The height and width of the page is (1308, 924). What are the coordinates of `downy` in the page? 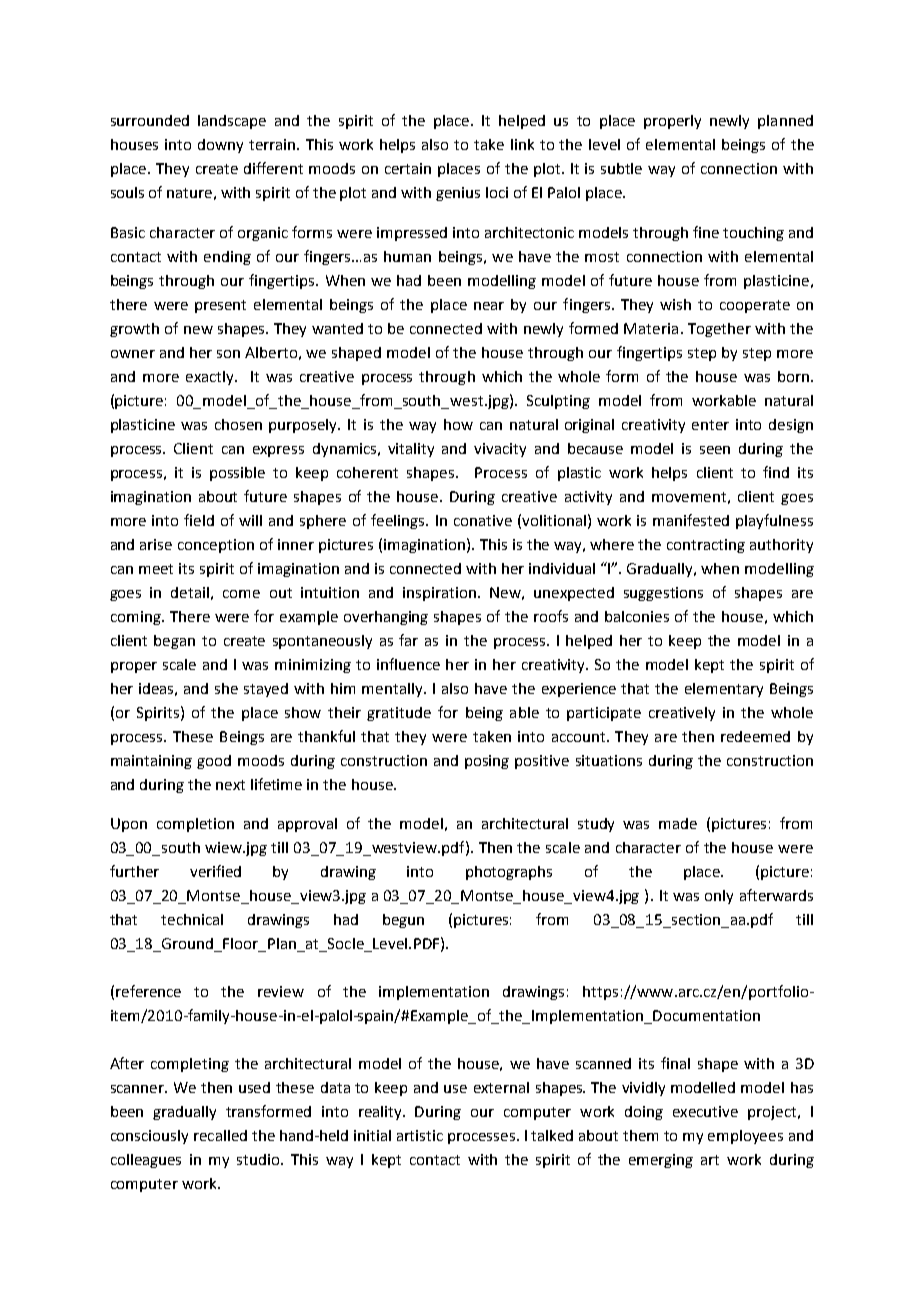 It's located at (220, 146).
